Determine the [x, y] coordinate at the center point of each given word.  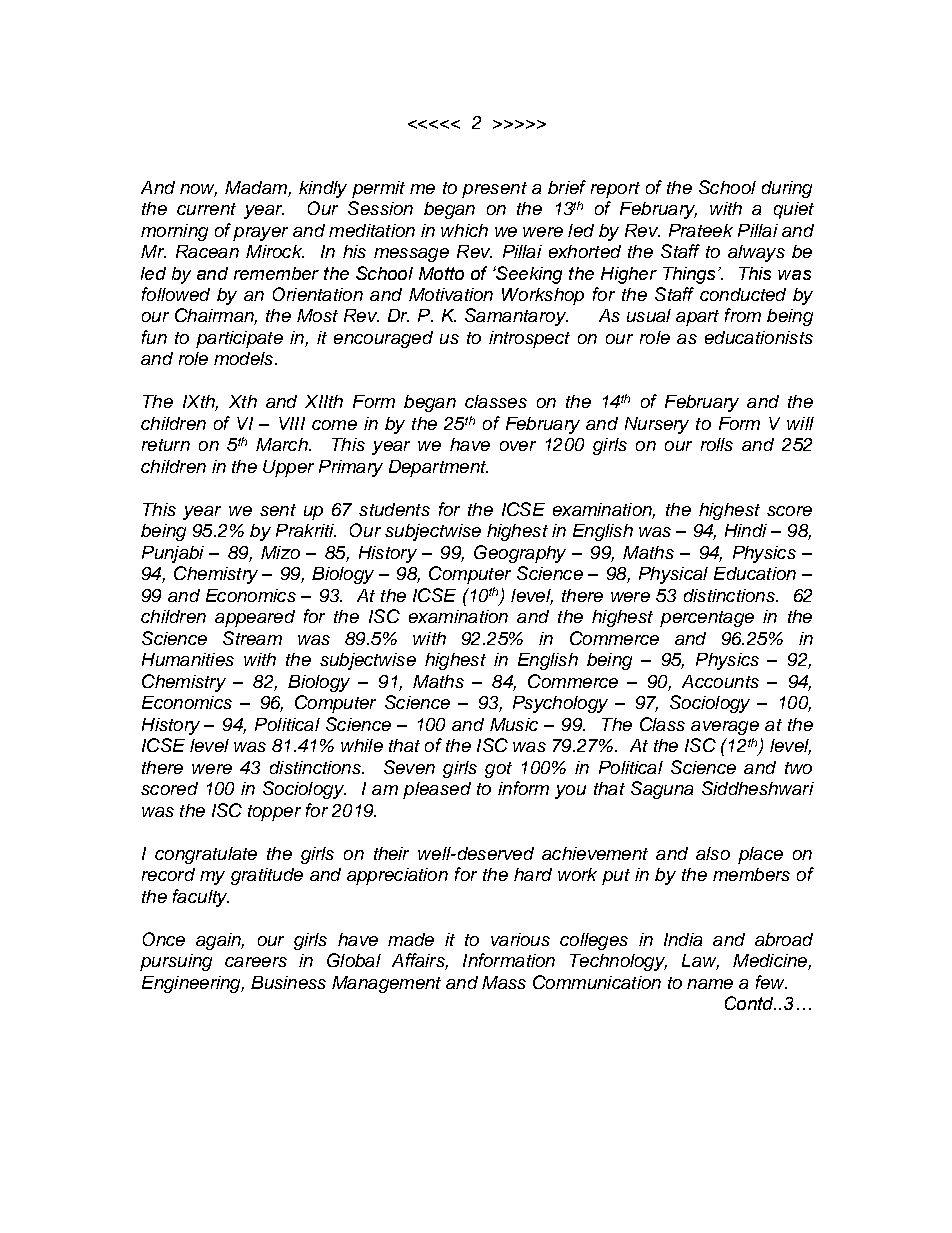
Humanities [188, 659]
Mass [504, 982]
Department [438, 468]
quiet [794, 210]
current [206, 209]
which [464, 230]
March [283, 444]
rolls [717, 444]
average [725, 728]
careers [256, 962]
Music [514, 724]
